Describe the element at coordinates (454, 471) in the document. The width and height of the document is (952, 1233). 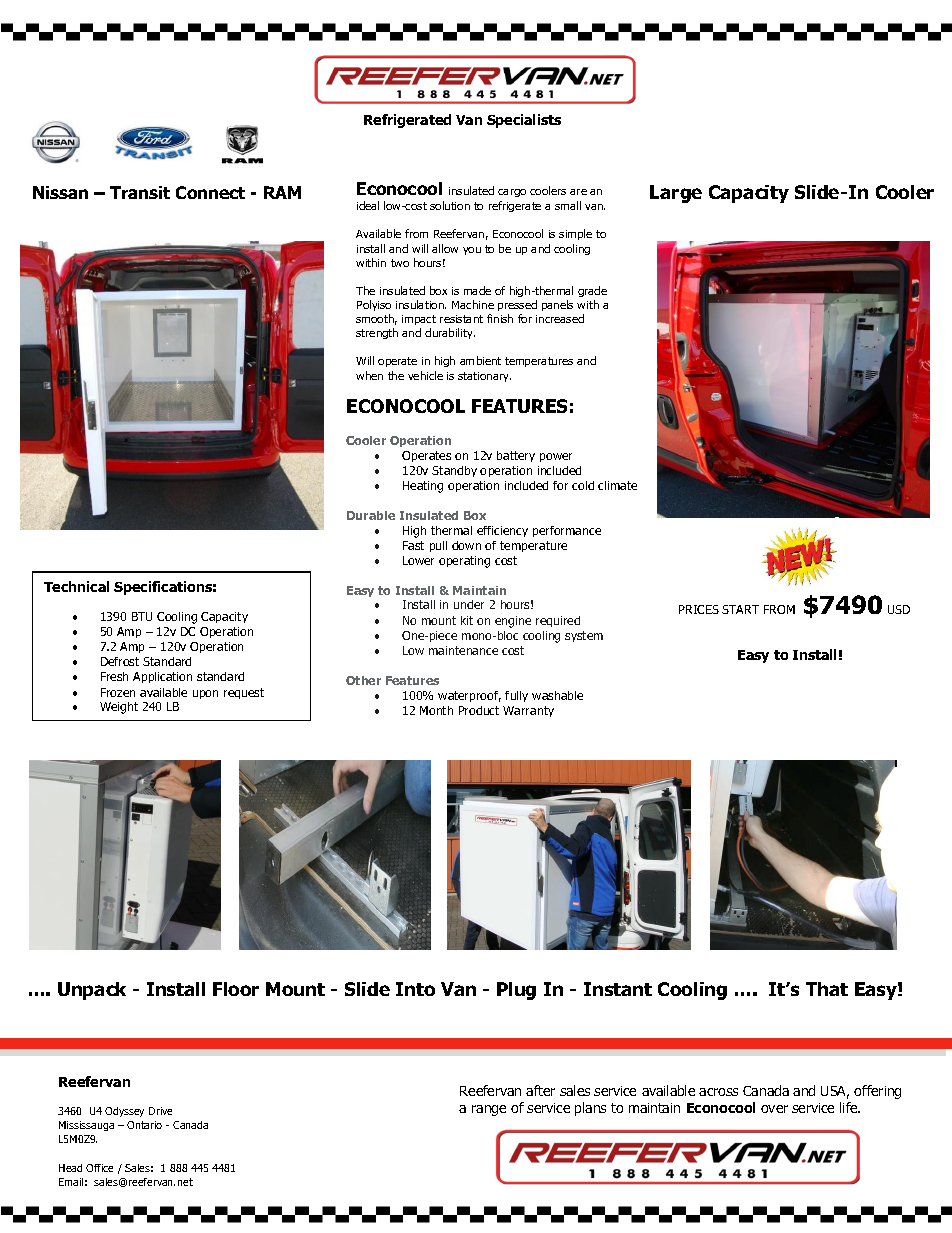
I see `Standby` at that location.
